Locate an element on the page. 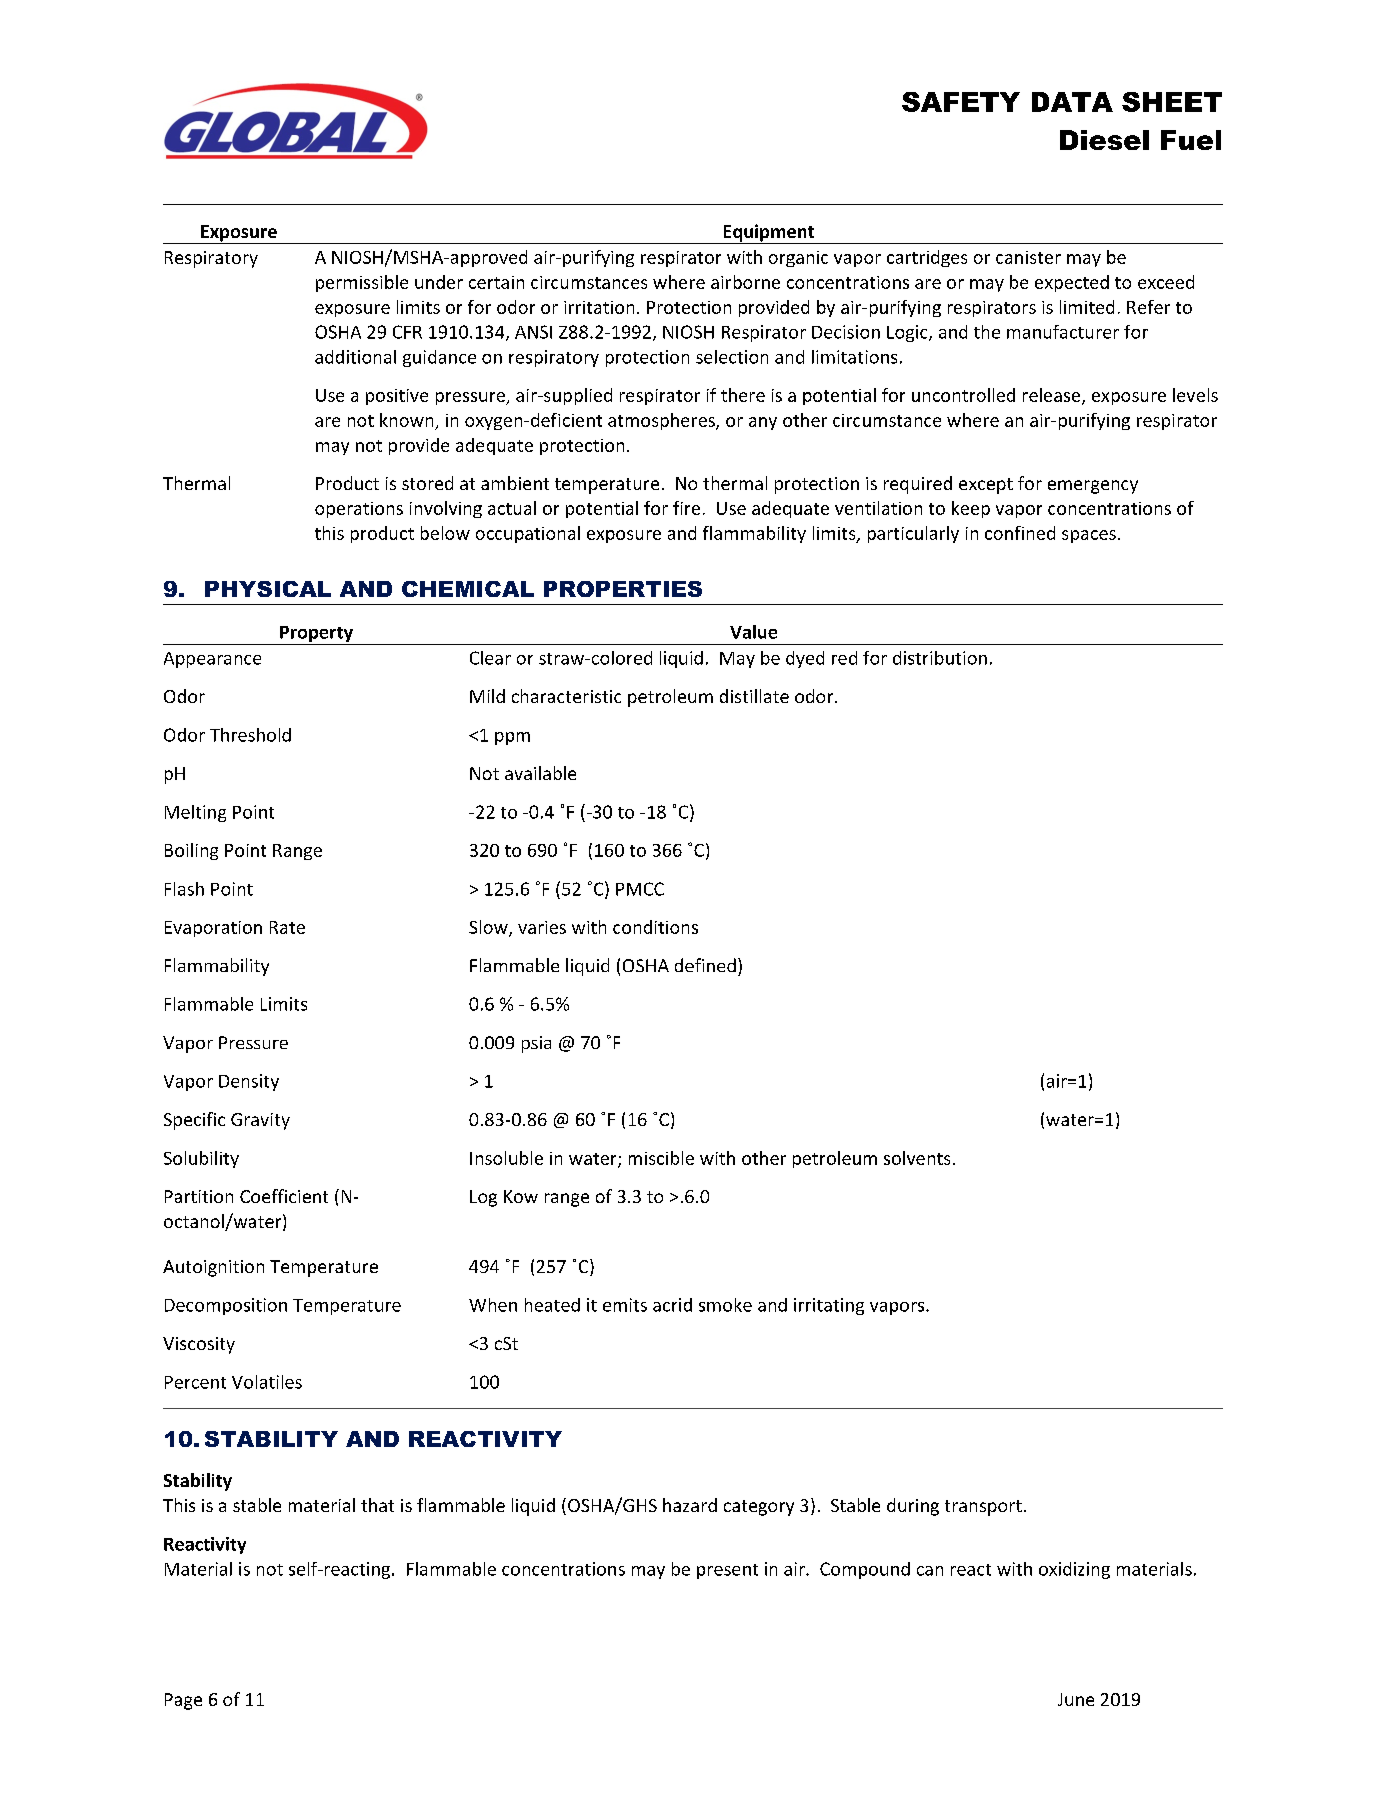 This image has width=1386, height=1793. distribution is located at coordinates (940, 658).
